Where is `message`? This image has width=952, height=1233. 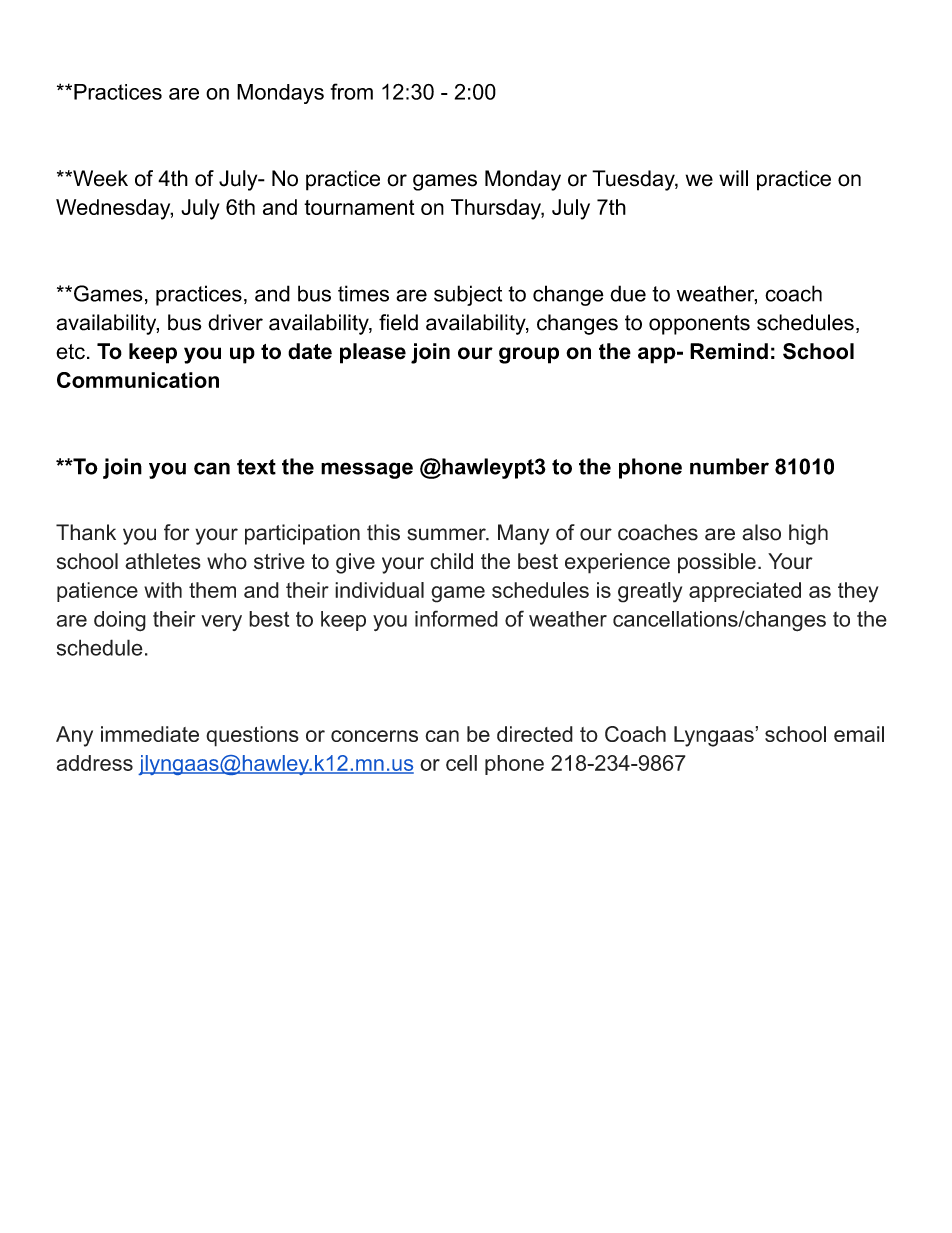 message is located at coordinates (367, 470).
